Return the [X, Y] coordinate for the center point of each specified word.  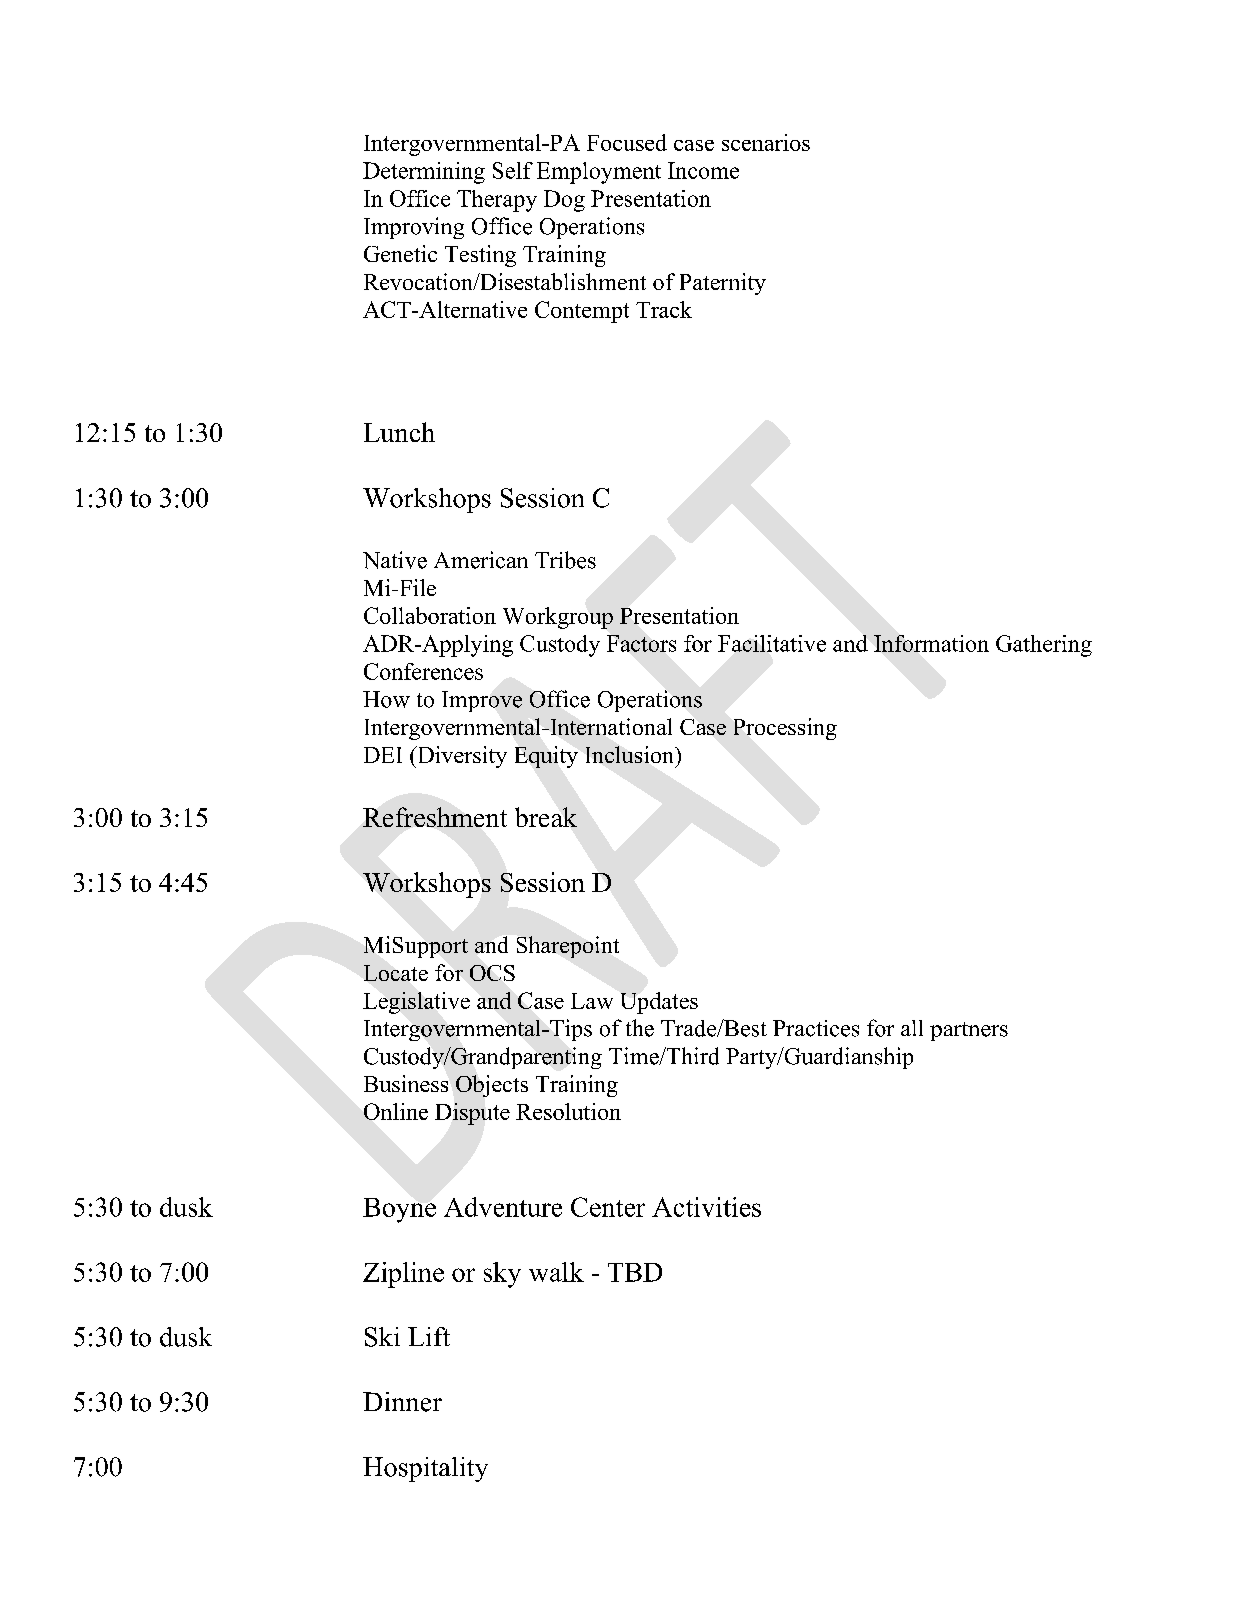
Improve [482, 701]
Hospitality [425, 1469]
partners [969, 1031]
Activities [706, 1207]
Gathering [1044, 646]
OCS [492, 973]
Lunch [399, 432]
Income [703, 170]
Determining [424, 173]
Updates [659, 1003]
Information [931, 643]
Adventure [503, 1207]
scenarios [766, 142]
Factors [641, 643]
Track [664, 309]
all [912, 1028]
